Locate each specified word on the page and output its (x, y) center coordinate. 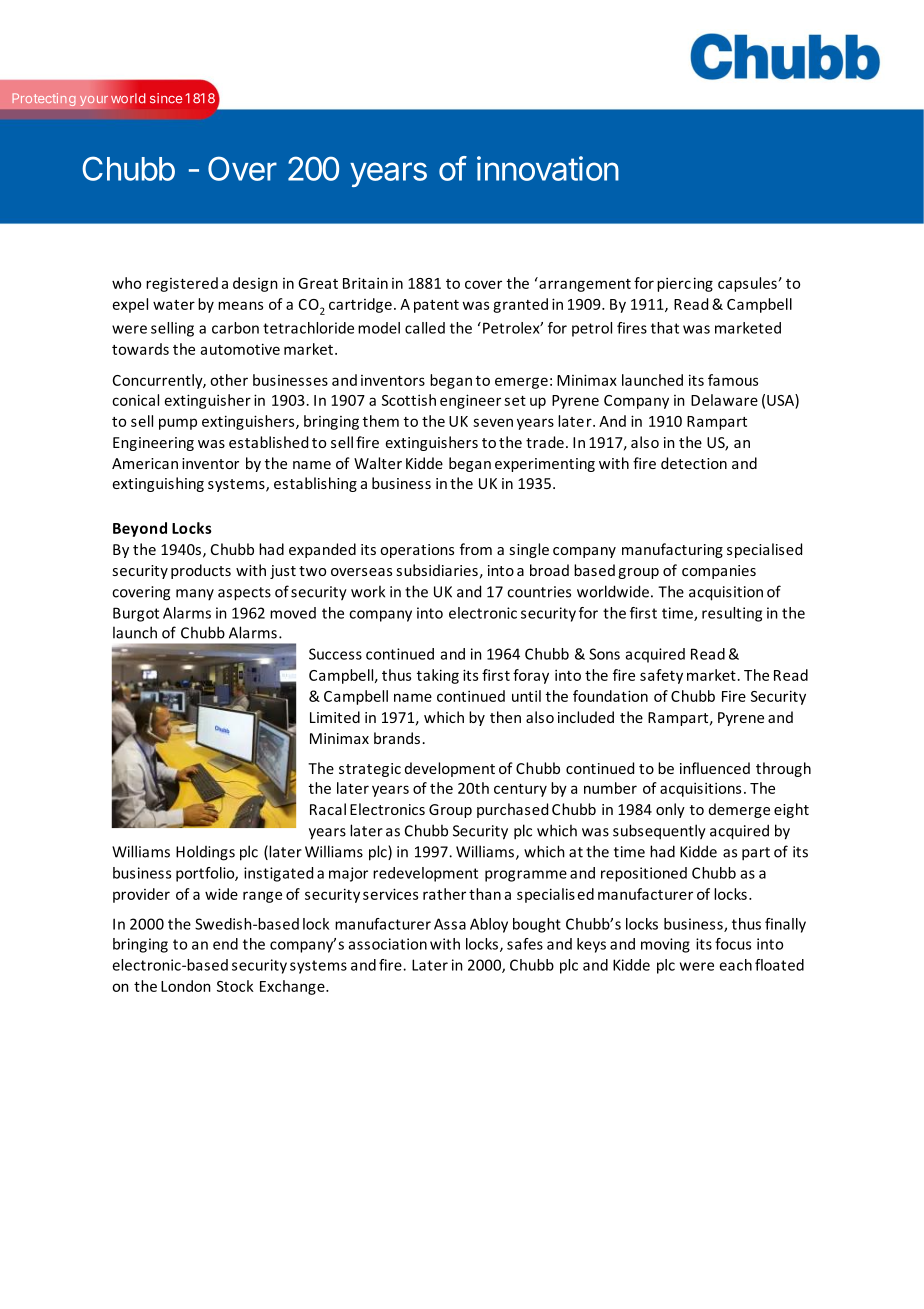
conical (135, 400)
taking (438, 676)
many (195, 594)
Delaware (724, 400)
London (186, 986)
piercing (685, 284)
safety (661, 676)
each (735, 965)
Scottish (409, 400)
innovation (548, 168)
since (166, 98)
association (388, 944)
